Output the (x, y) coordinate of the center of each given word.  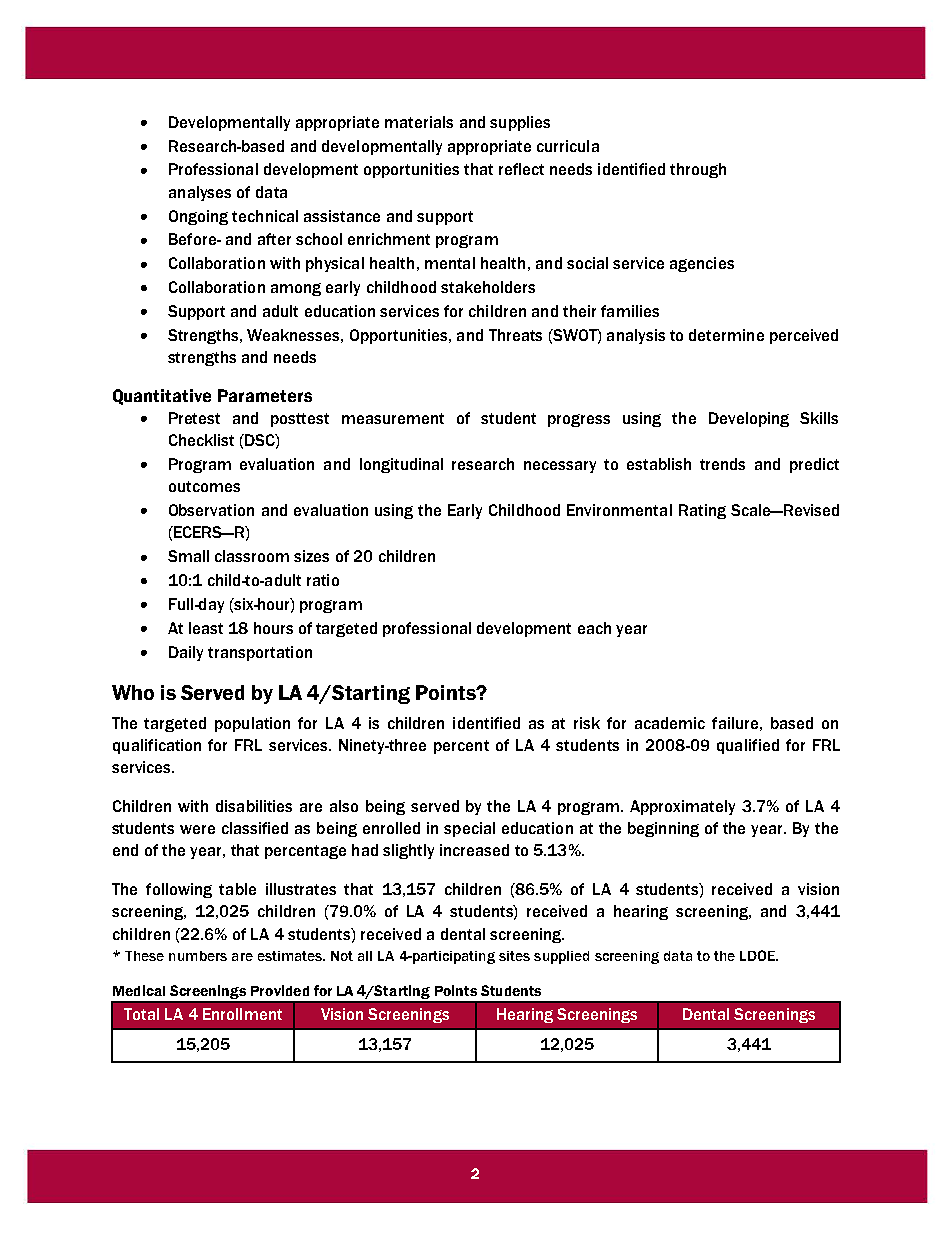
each (594, 628)
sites (514, 956)
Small (188, 556)
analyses (200, 193)
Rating (702, 511)
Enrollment (242, 1014)
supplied (561, 957)
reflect (521, 169)
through (698, 170)
